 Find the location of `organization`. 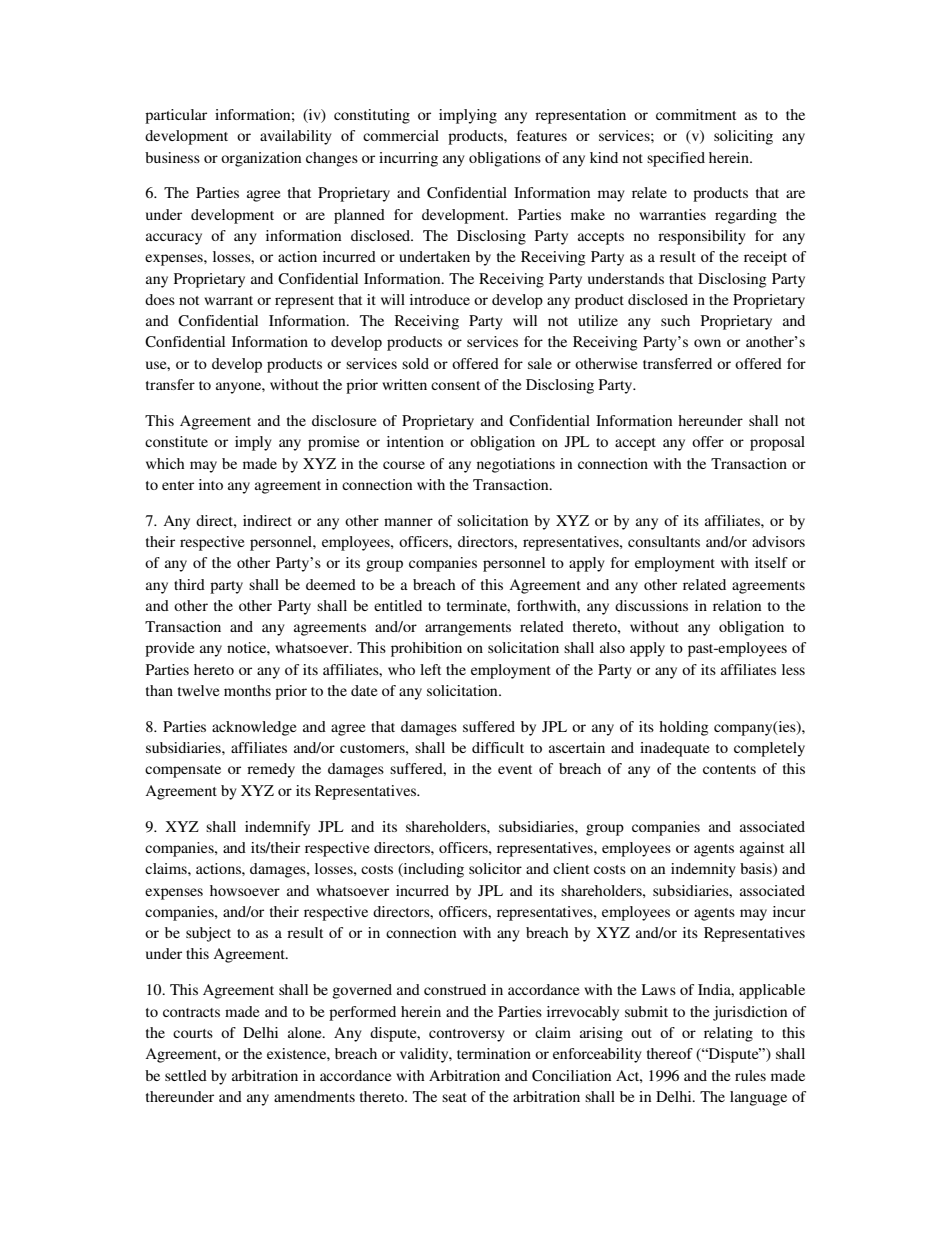

organization is located at coordinates (261, 159).
